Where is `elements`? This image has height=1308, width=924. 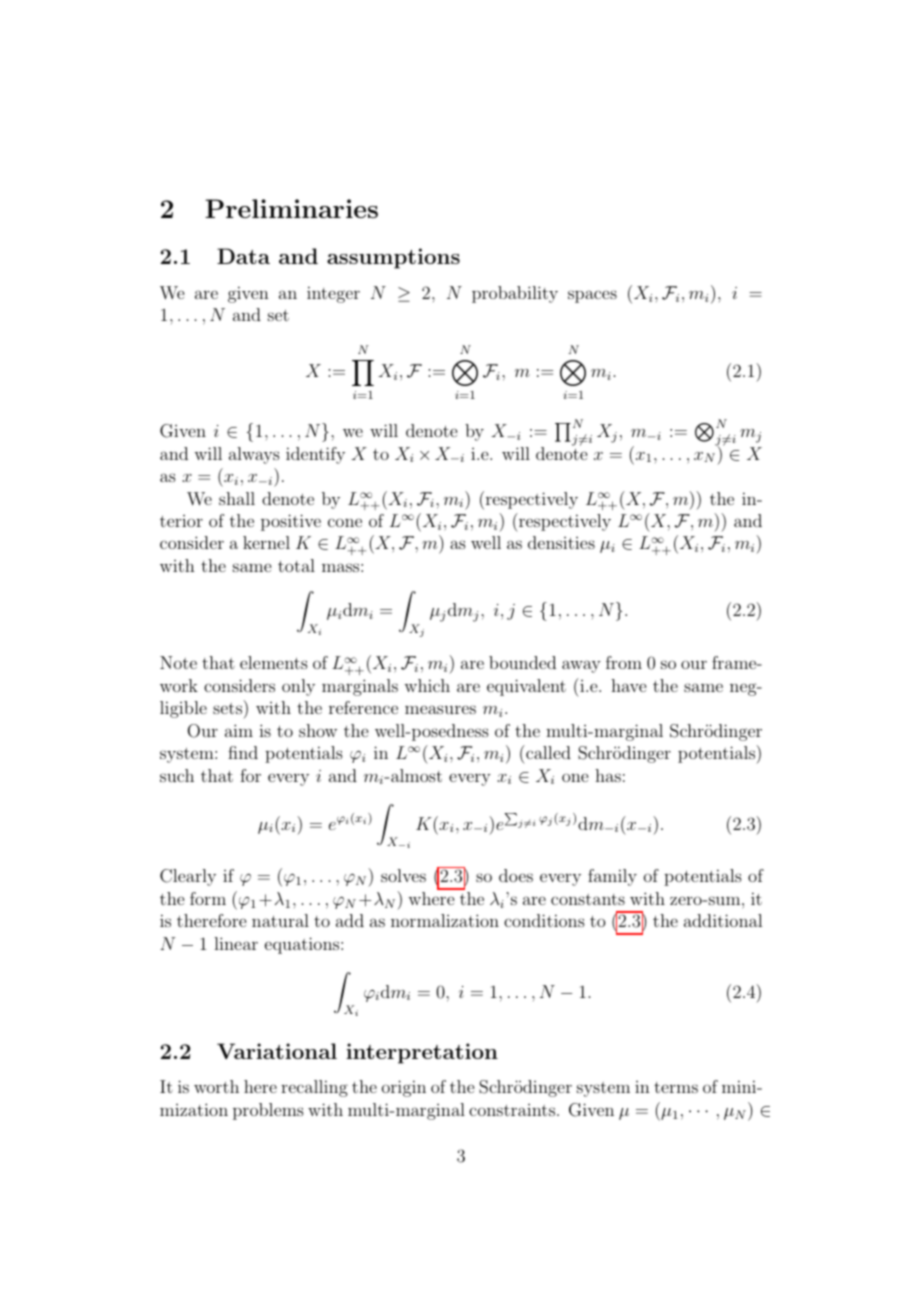
elements is located at coordinates (274, 662).
